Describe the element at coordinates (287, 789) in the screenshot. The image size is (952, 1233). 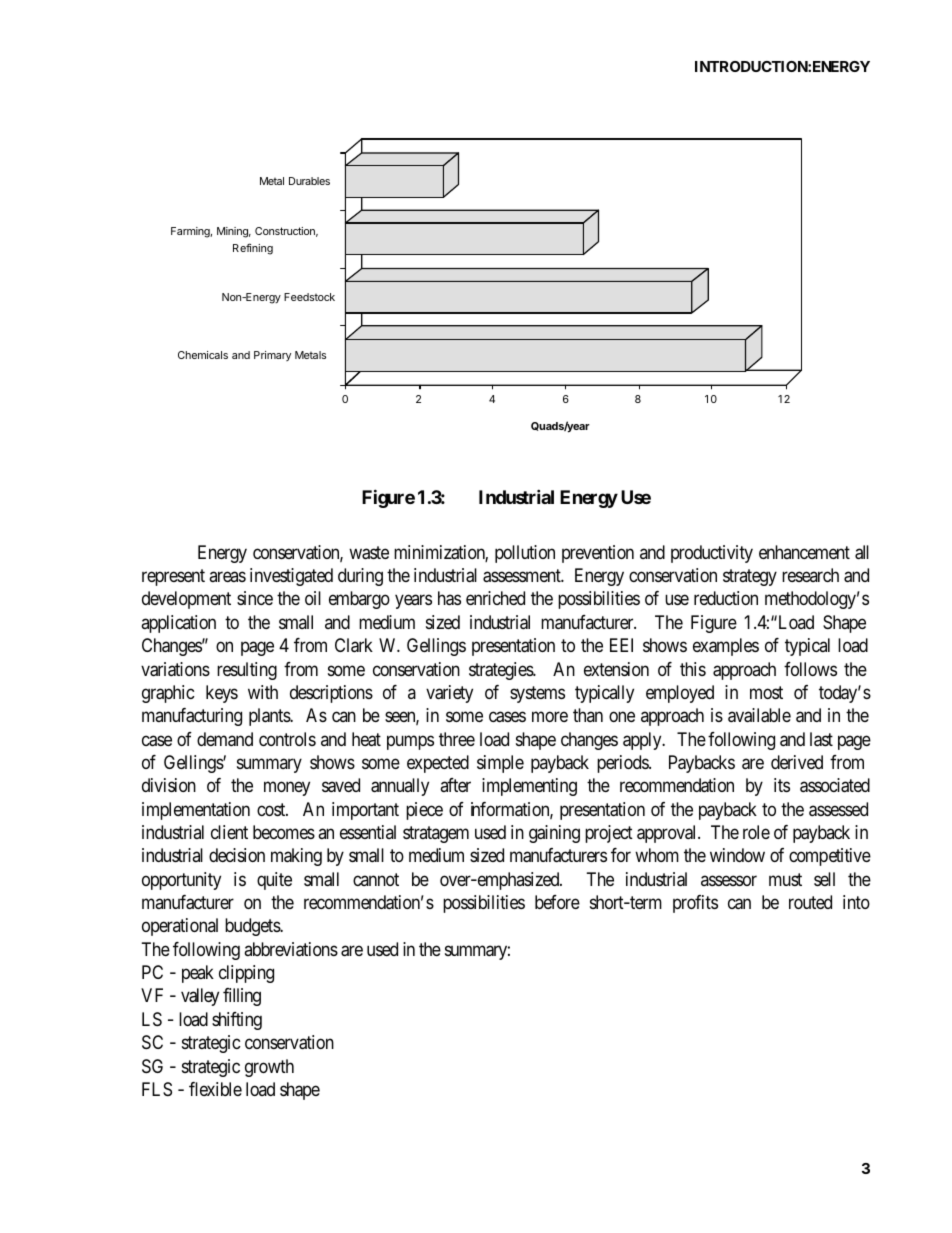
I see `money` at that location.
